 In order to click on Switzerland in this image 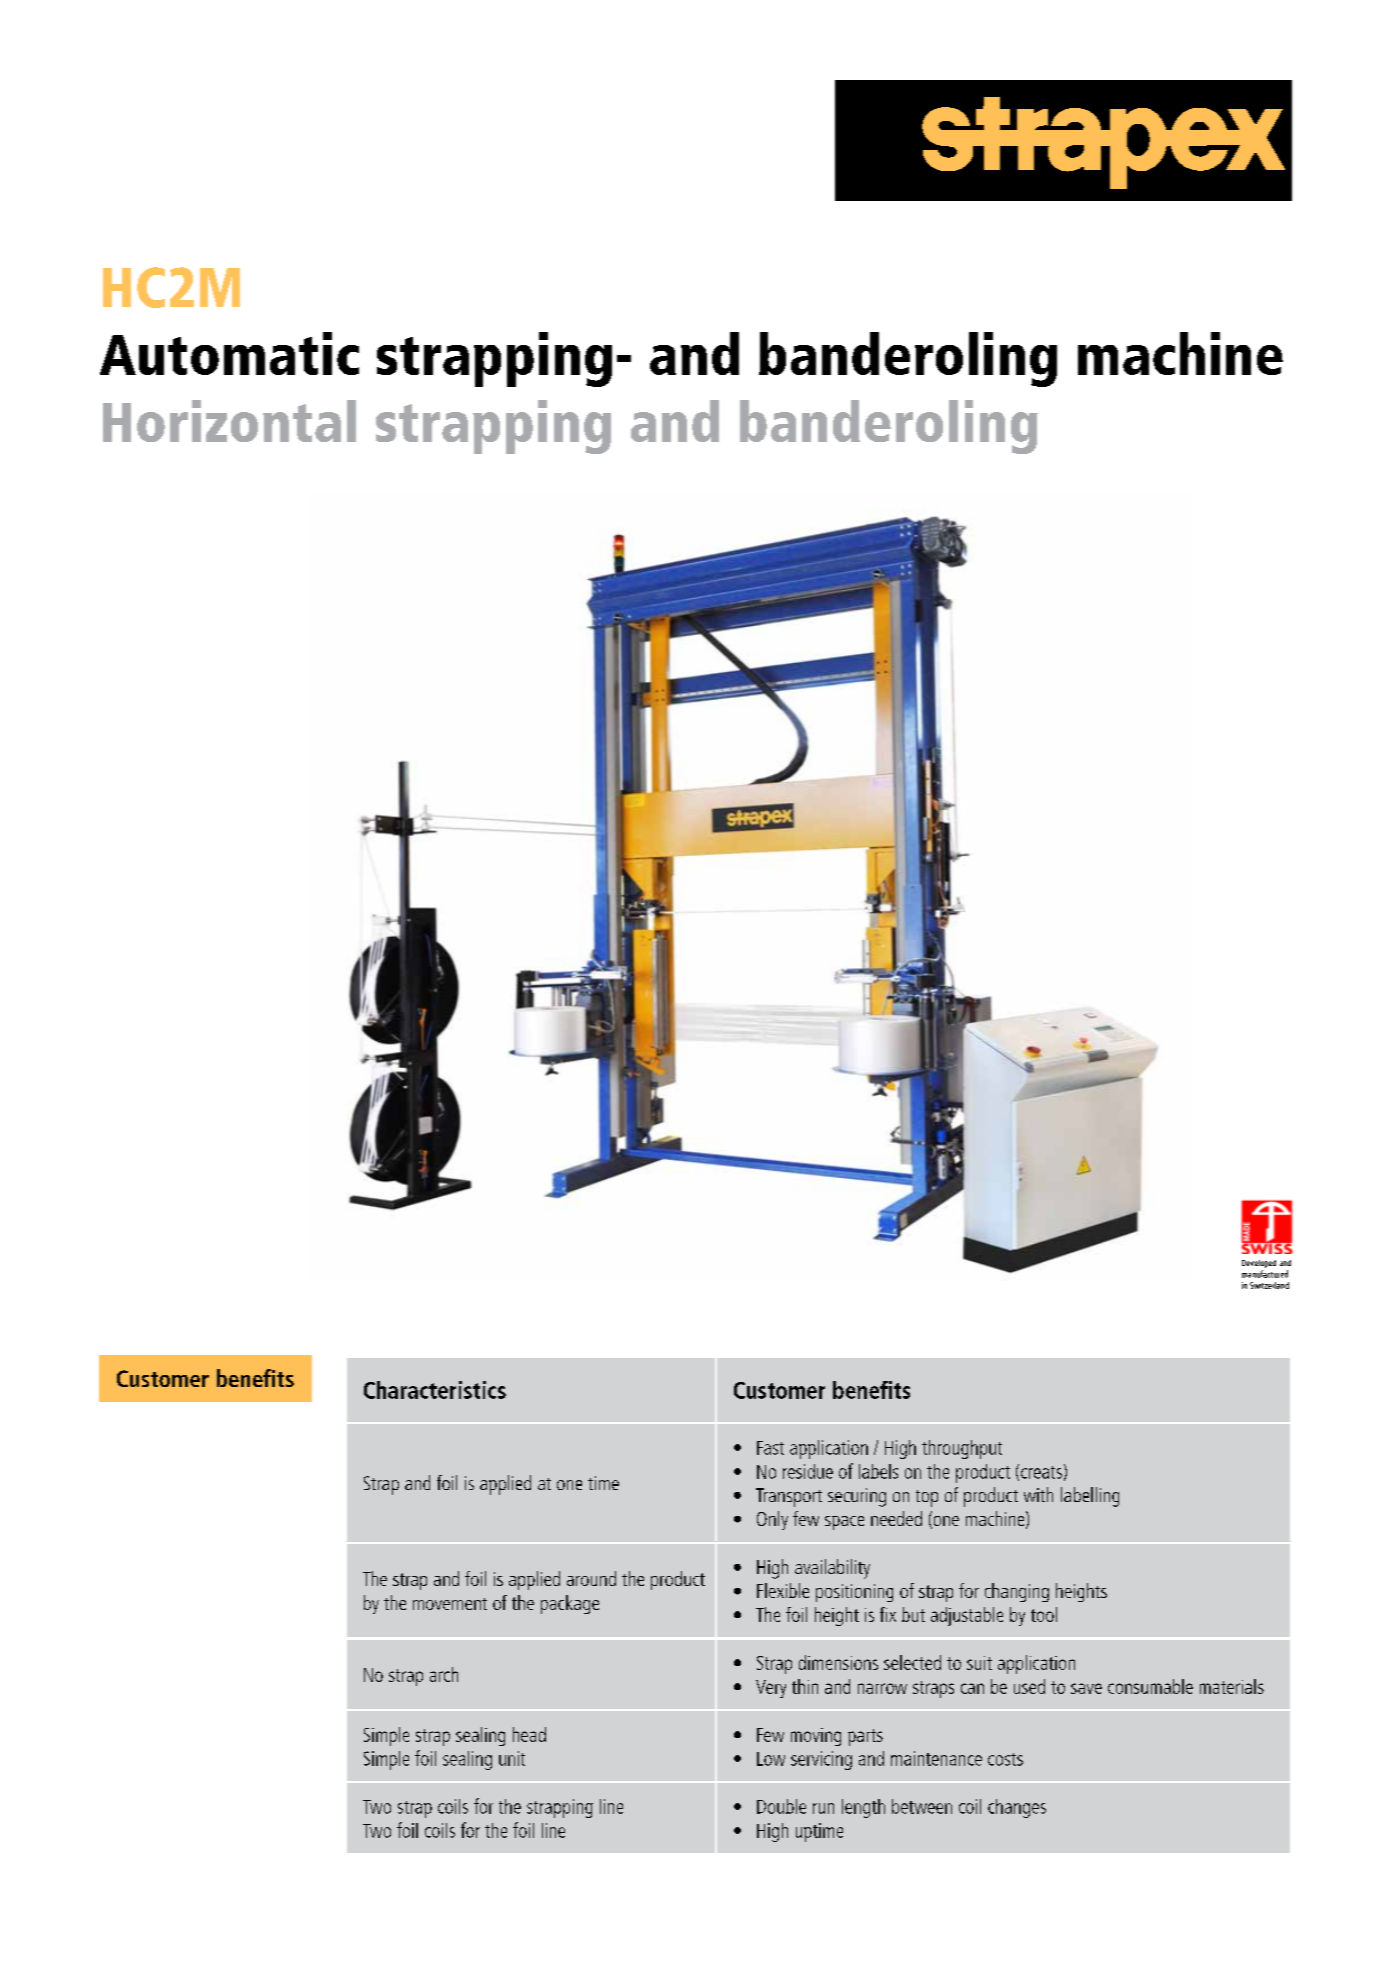, I will do `click(1269, 1285)`.
